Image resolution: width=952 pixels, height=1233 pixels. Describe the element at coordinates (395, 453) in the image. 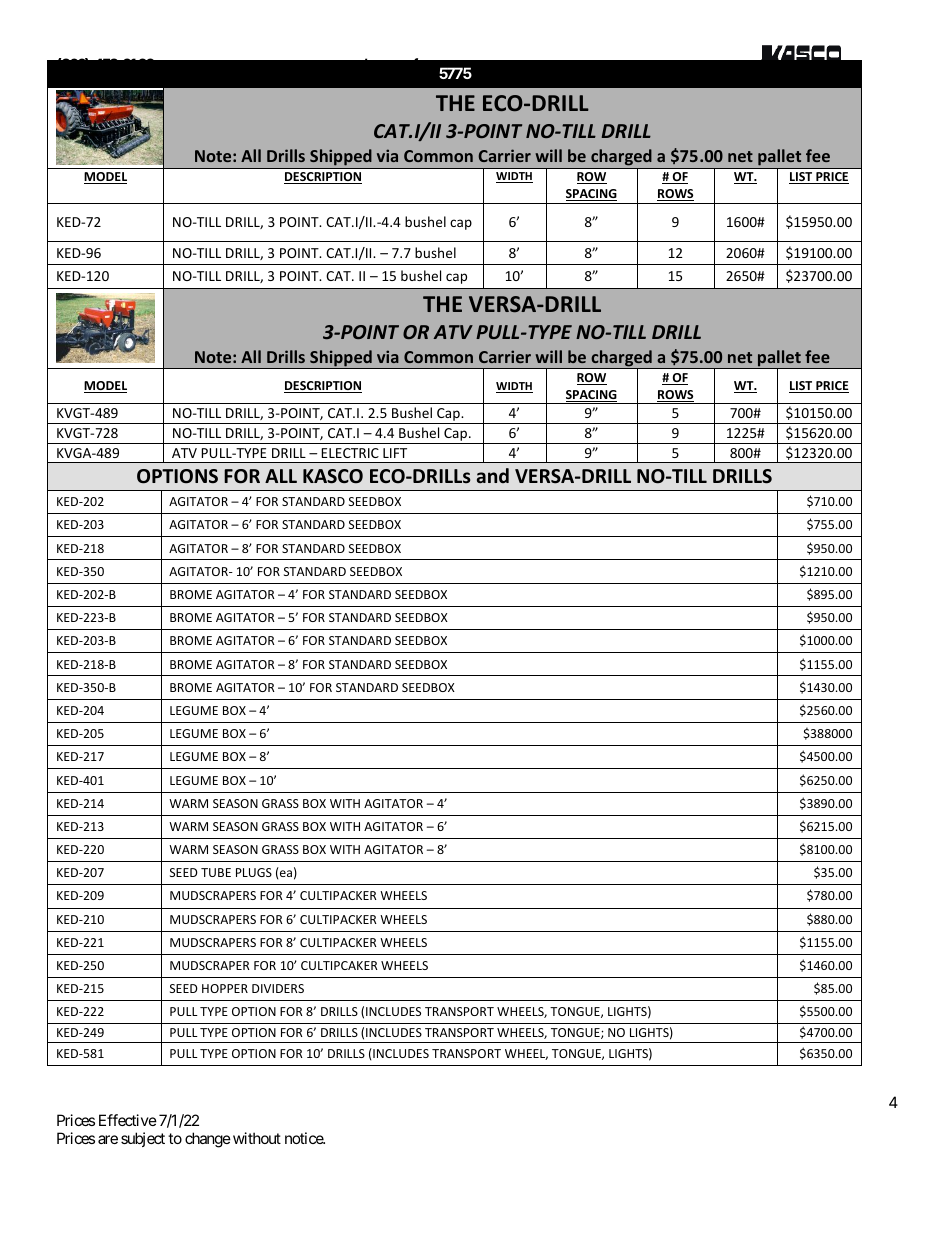

I see `LIFT` at that location.
